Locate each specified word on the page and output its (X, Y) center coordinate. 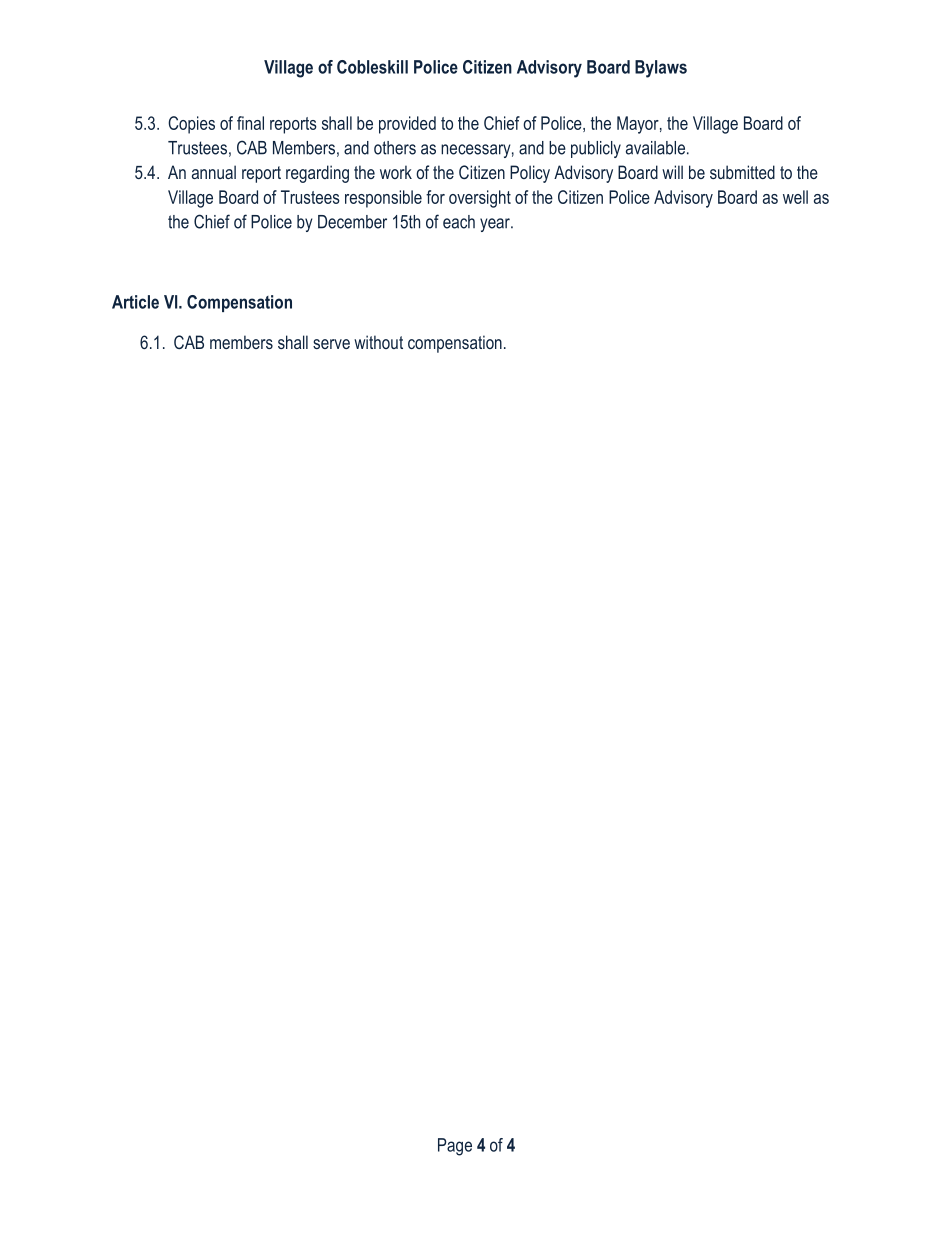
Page (455, 1147)
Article (135, 302)
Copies (191, 125)
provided (407, 125)
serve (331, 344)
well (795, 197)
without (378, 342)
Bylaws (661, 69)
